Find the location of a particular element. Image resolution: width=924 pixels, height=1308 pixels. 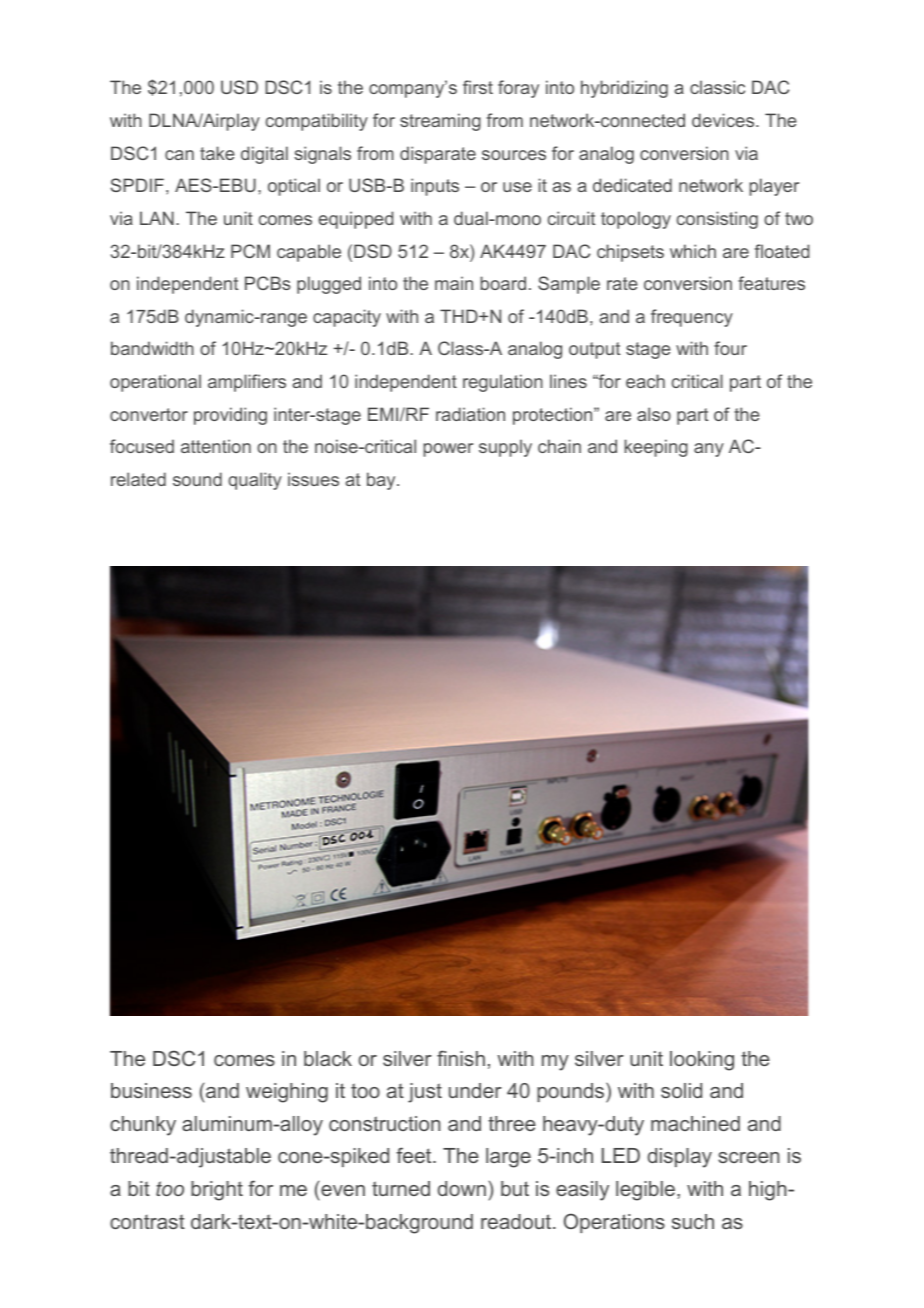

such is located at coordinates (693, 1221).
